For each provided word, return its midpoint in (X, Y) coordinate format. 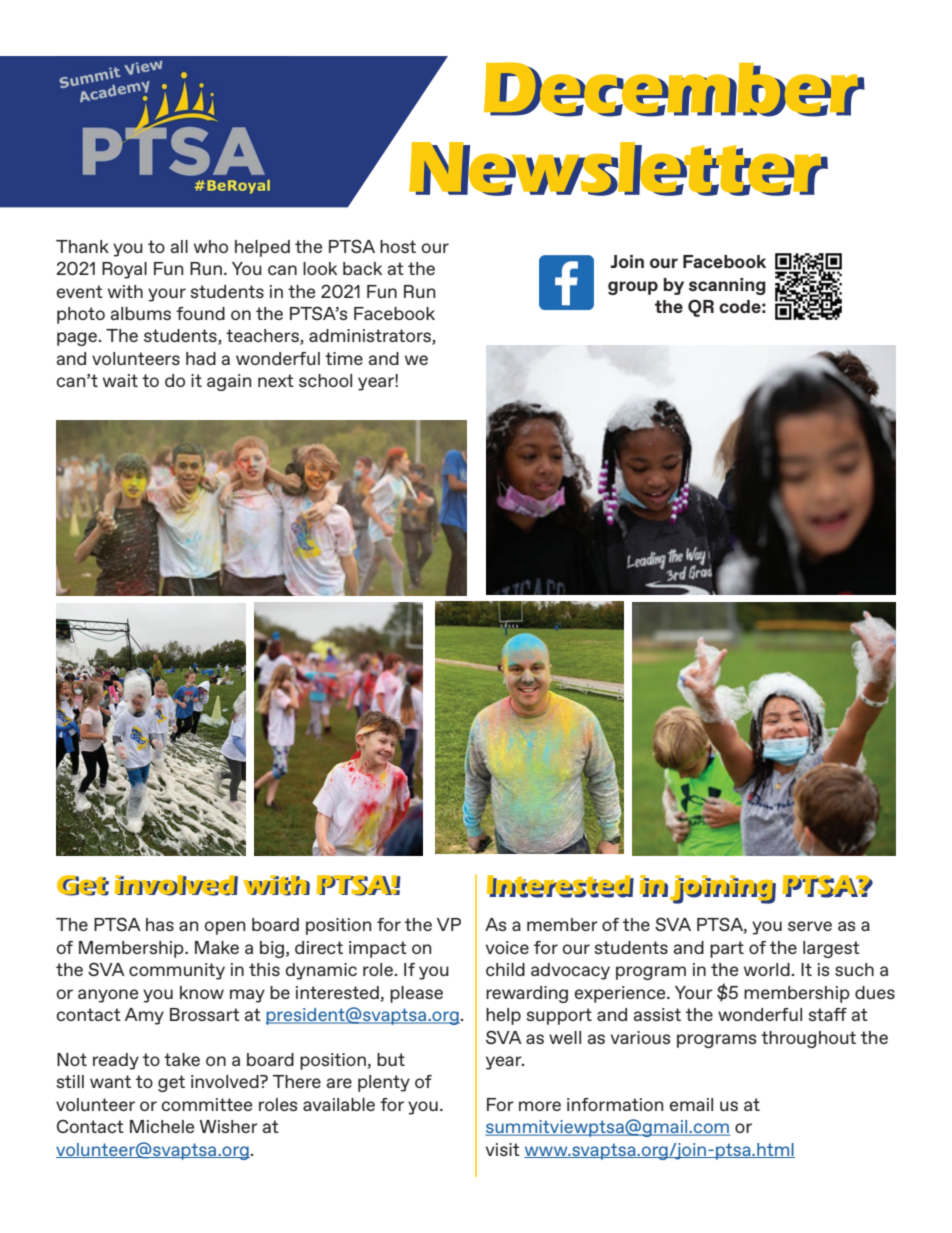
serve (810, 926)
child (505, 969)
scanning (727, 286)
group (633, 288)
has (160, 924)
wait (120, 380)
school (325, 380)
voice (507, 947)
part (727, 949)
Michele (162, 1126)
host (398, 246)
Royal (124, 270)
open (224, 928)
